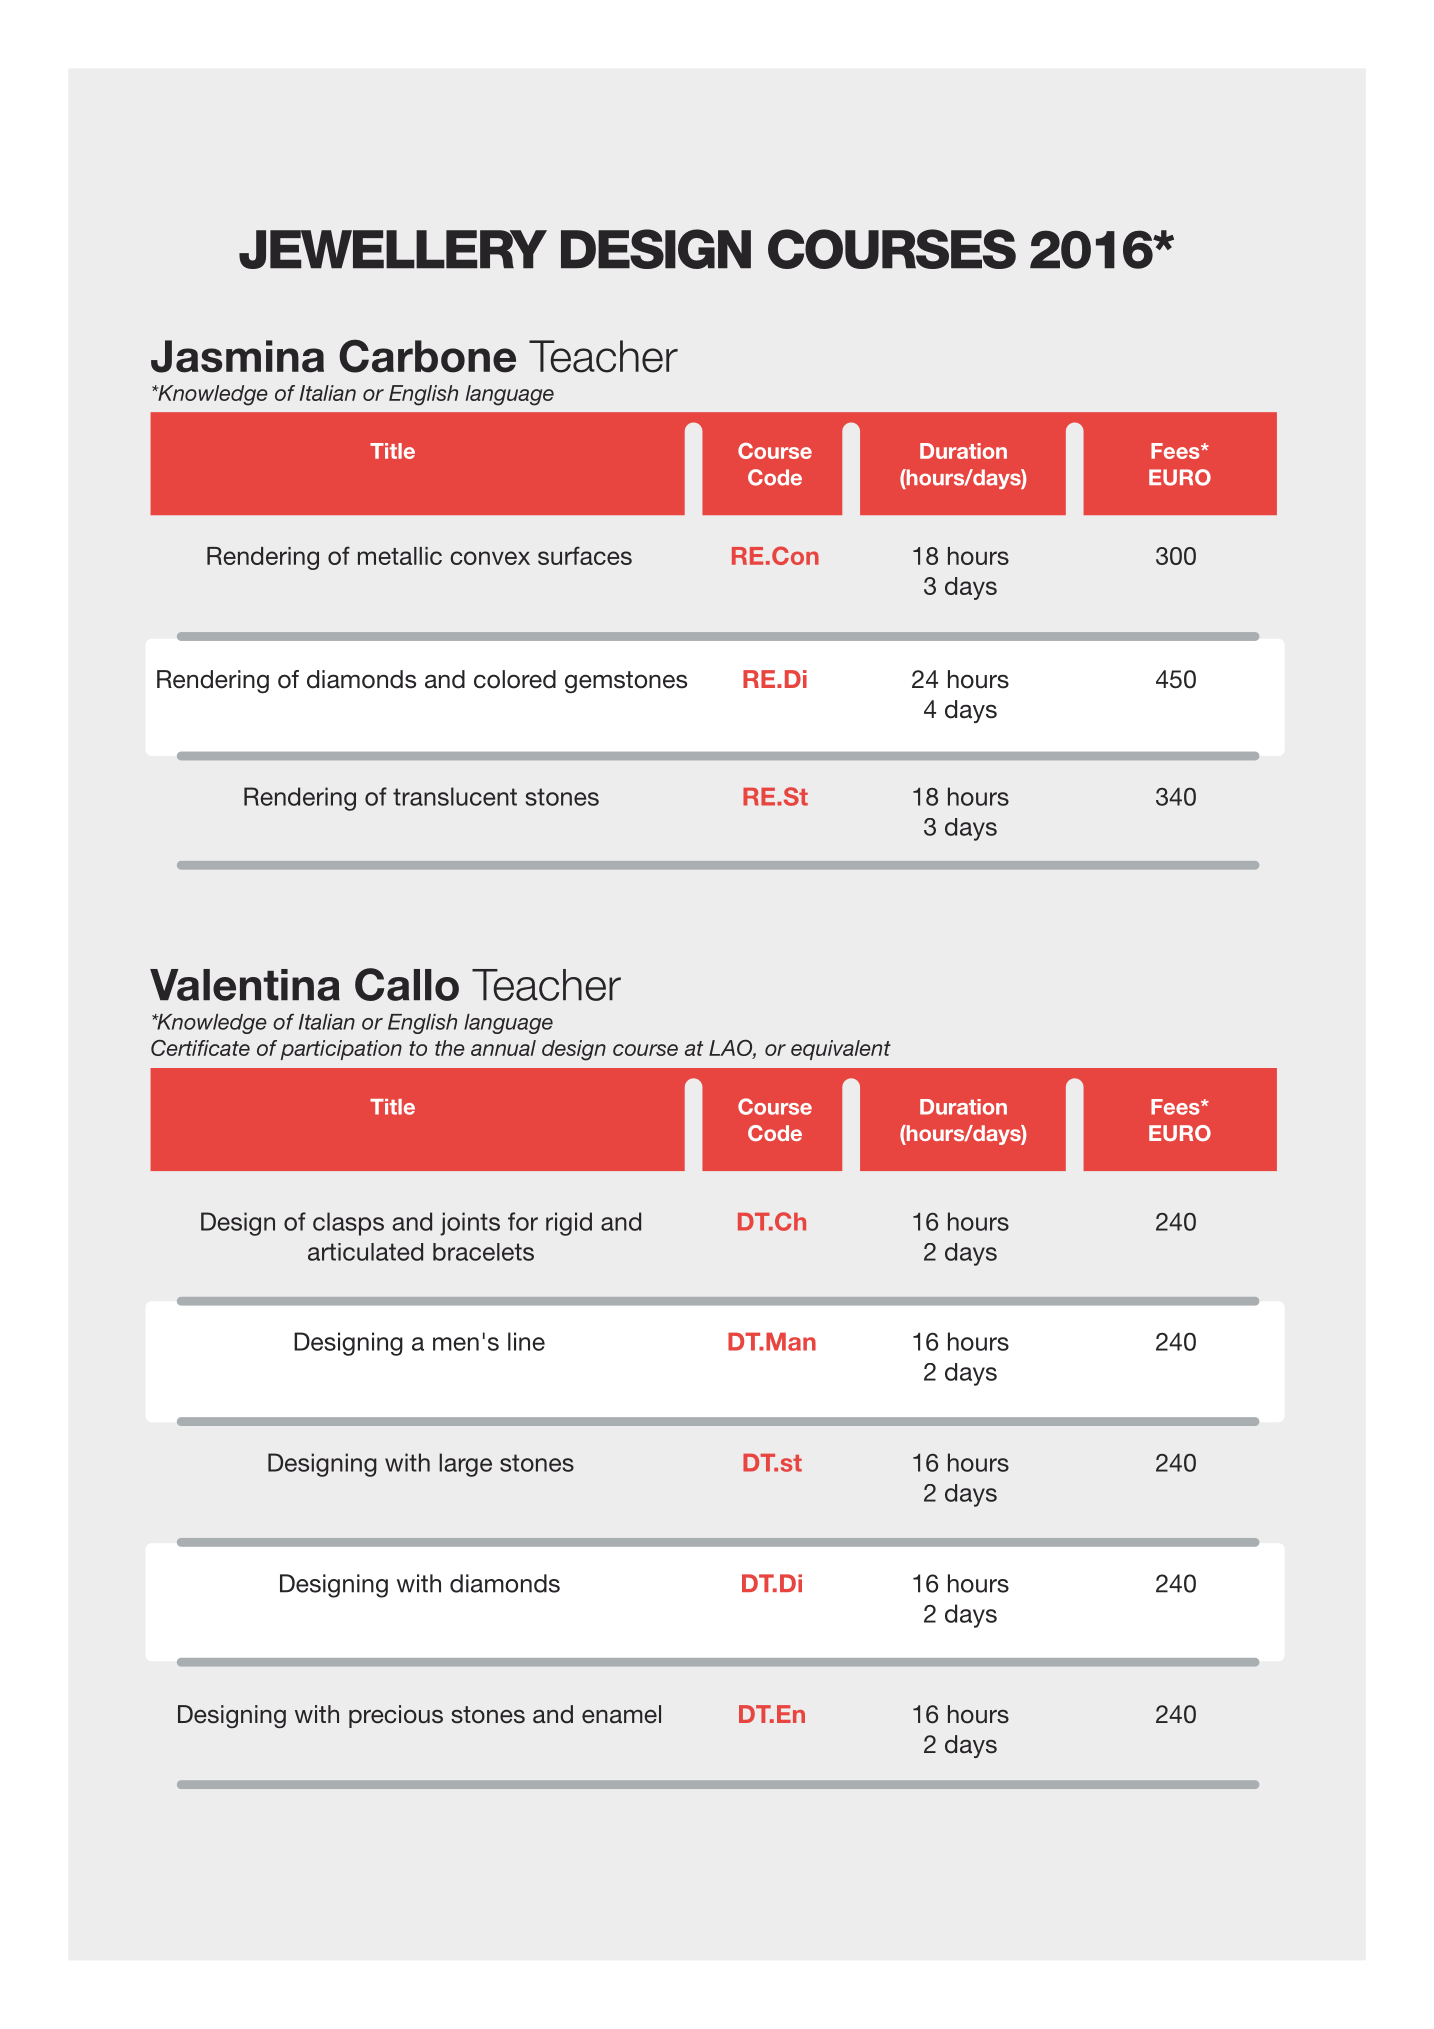 This image has height=2029, width=1434. Describe the element at coordinates (427, 356) in the image. I see `Carbone` at that location.
